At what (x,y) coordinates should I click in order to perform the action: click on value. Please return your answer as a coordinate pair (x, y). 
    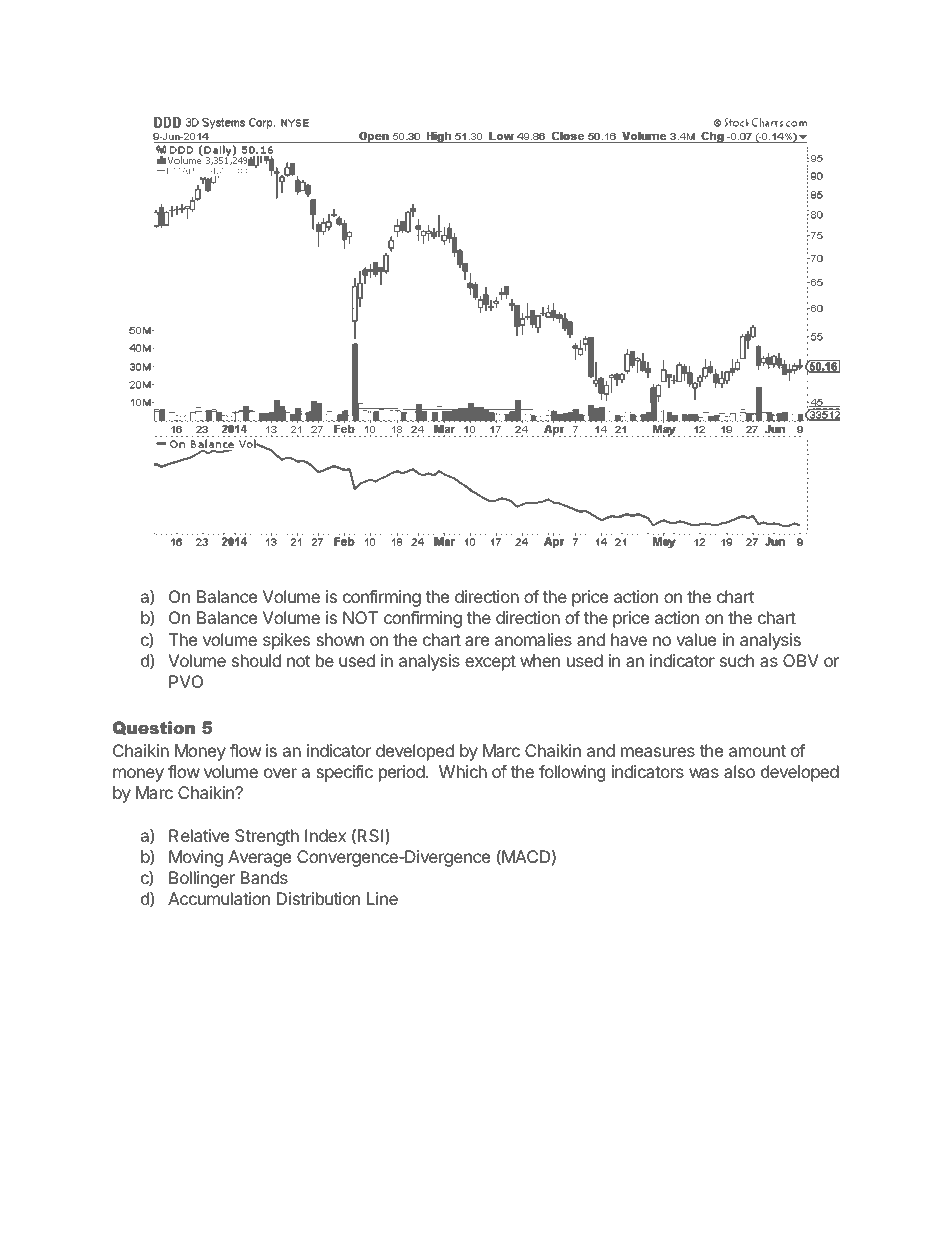
    Looking at the image, I should click on (696, 639).
